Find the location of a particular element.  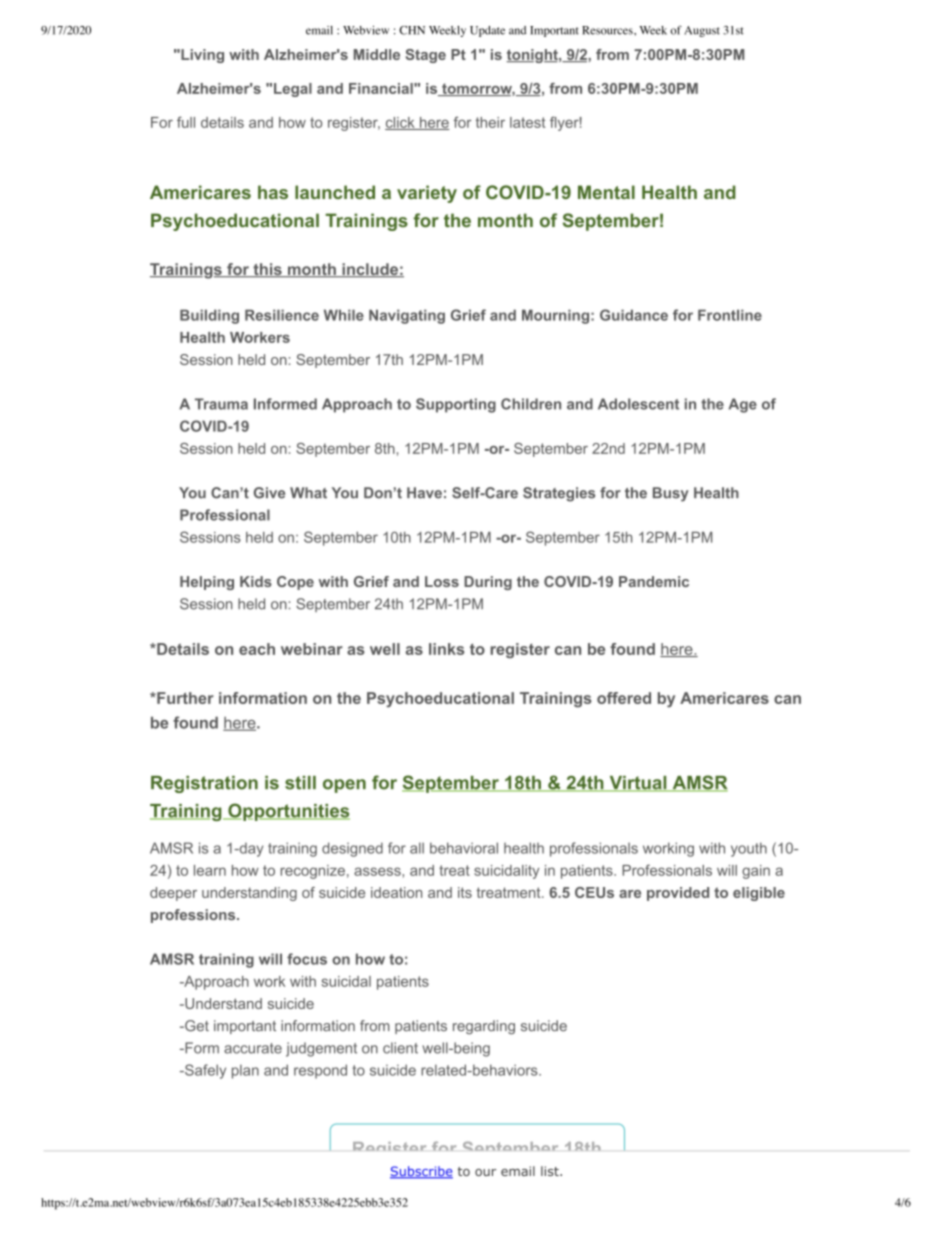

August is located at coordinates (702, 31).
